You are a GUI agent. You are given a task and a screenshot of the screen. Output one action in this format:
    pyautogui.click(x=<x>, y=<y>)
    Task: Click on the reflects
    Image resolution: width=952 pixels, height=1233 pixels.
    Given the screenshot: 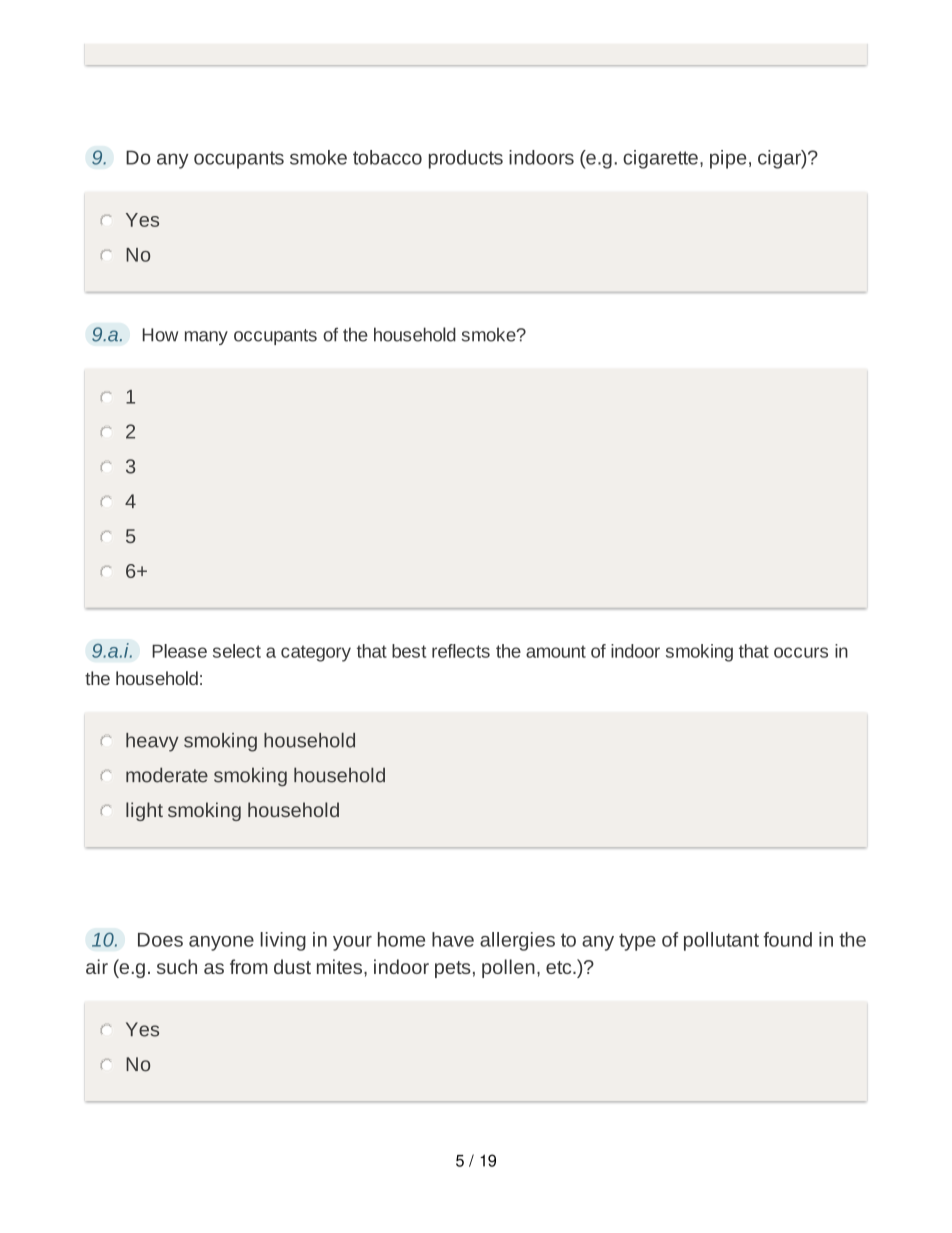 What is the action you would take?
    pyautogui.click(x=461, y=651)
